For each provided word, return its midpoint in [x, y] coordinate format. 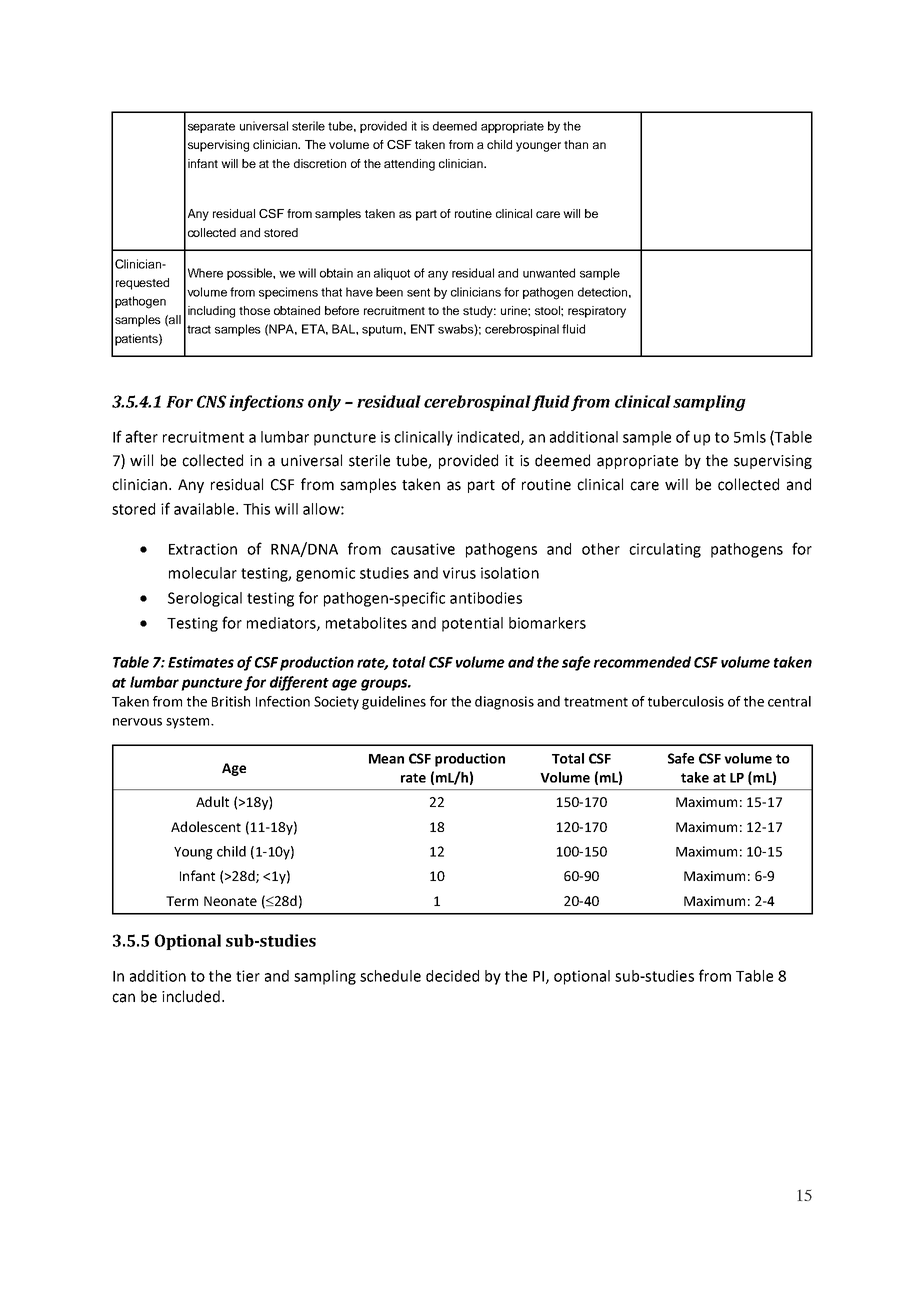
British [231, 701]
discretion [320, 163]
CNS [212, 401]
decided [452, 976]
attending [409, 165]
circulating [665, 550]
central [789, 701]
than [576, 144]
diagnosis [504, 703]
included [191, 996]
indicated [489, 438]
